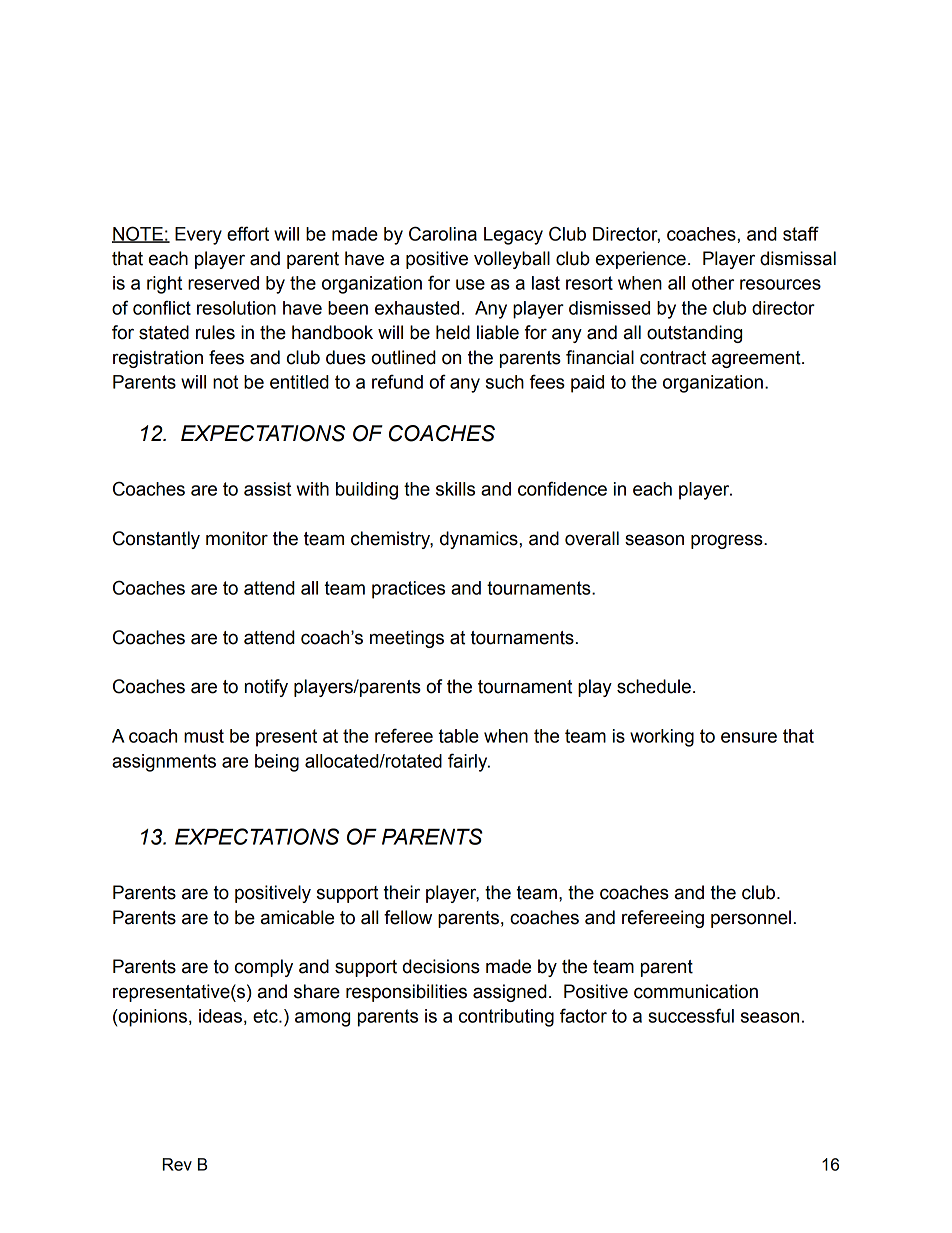  What do you see at coordinates (696, 991) in the screenshot?
I see `communication` at bounding box center [696, 991].
